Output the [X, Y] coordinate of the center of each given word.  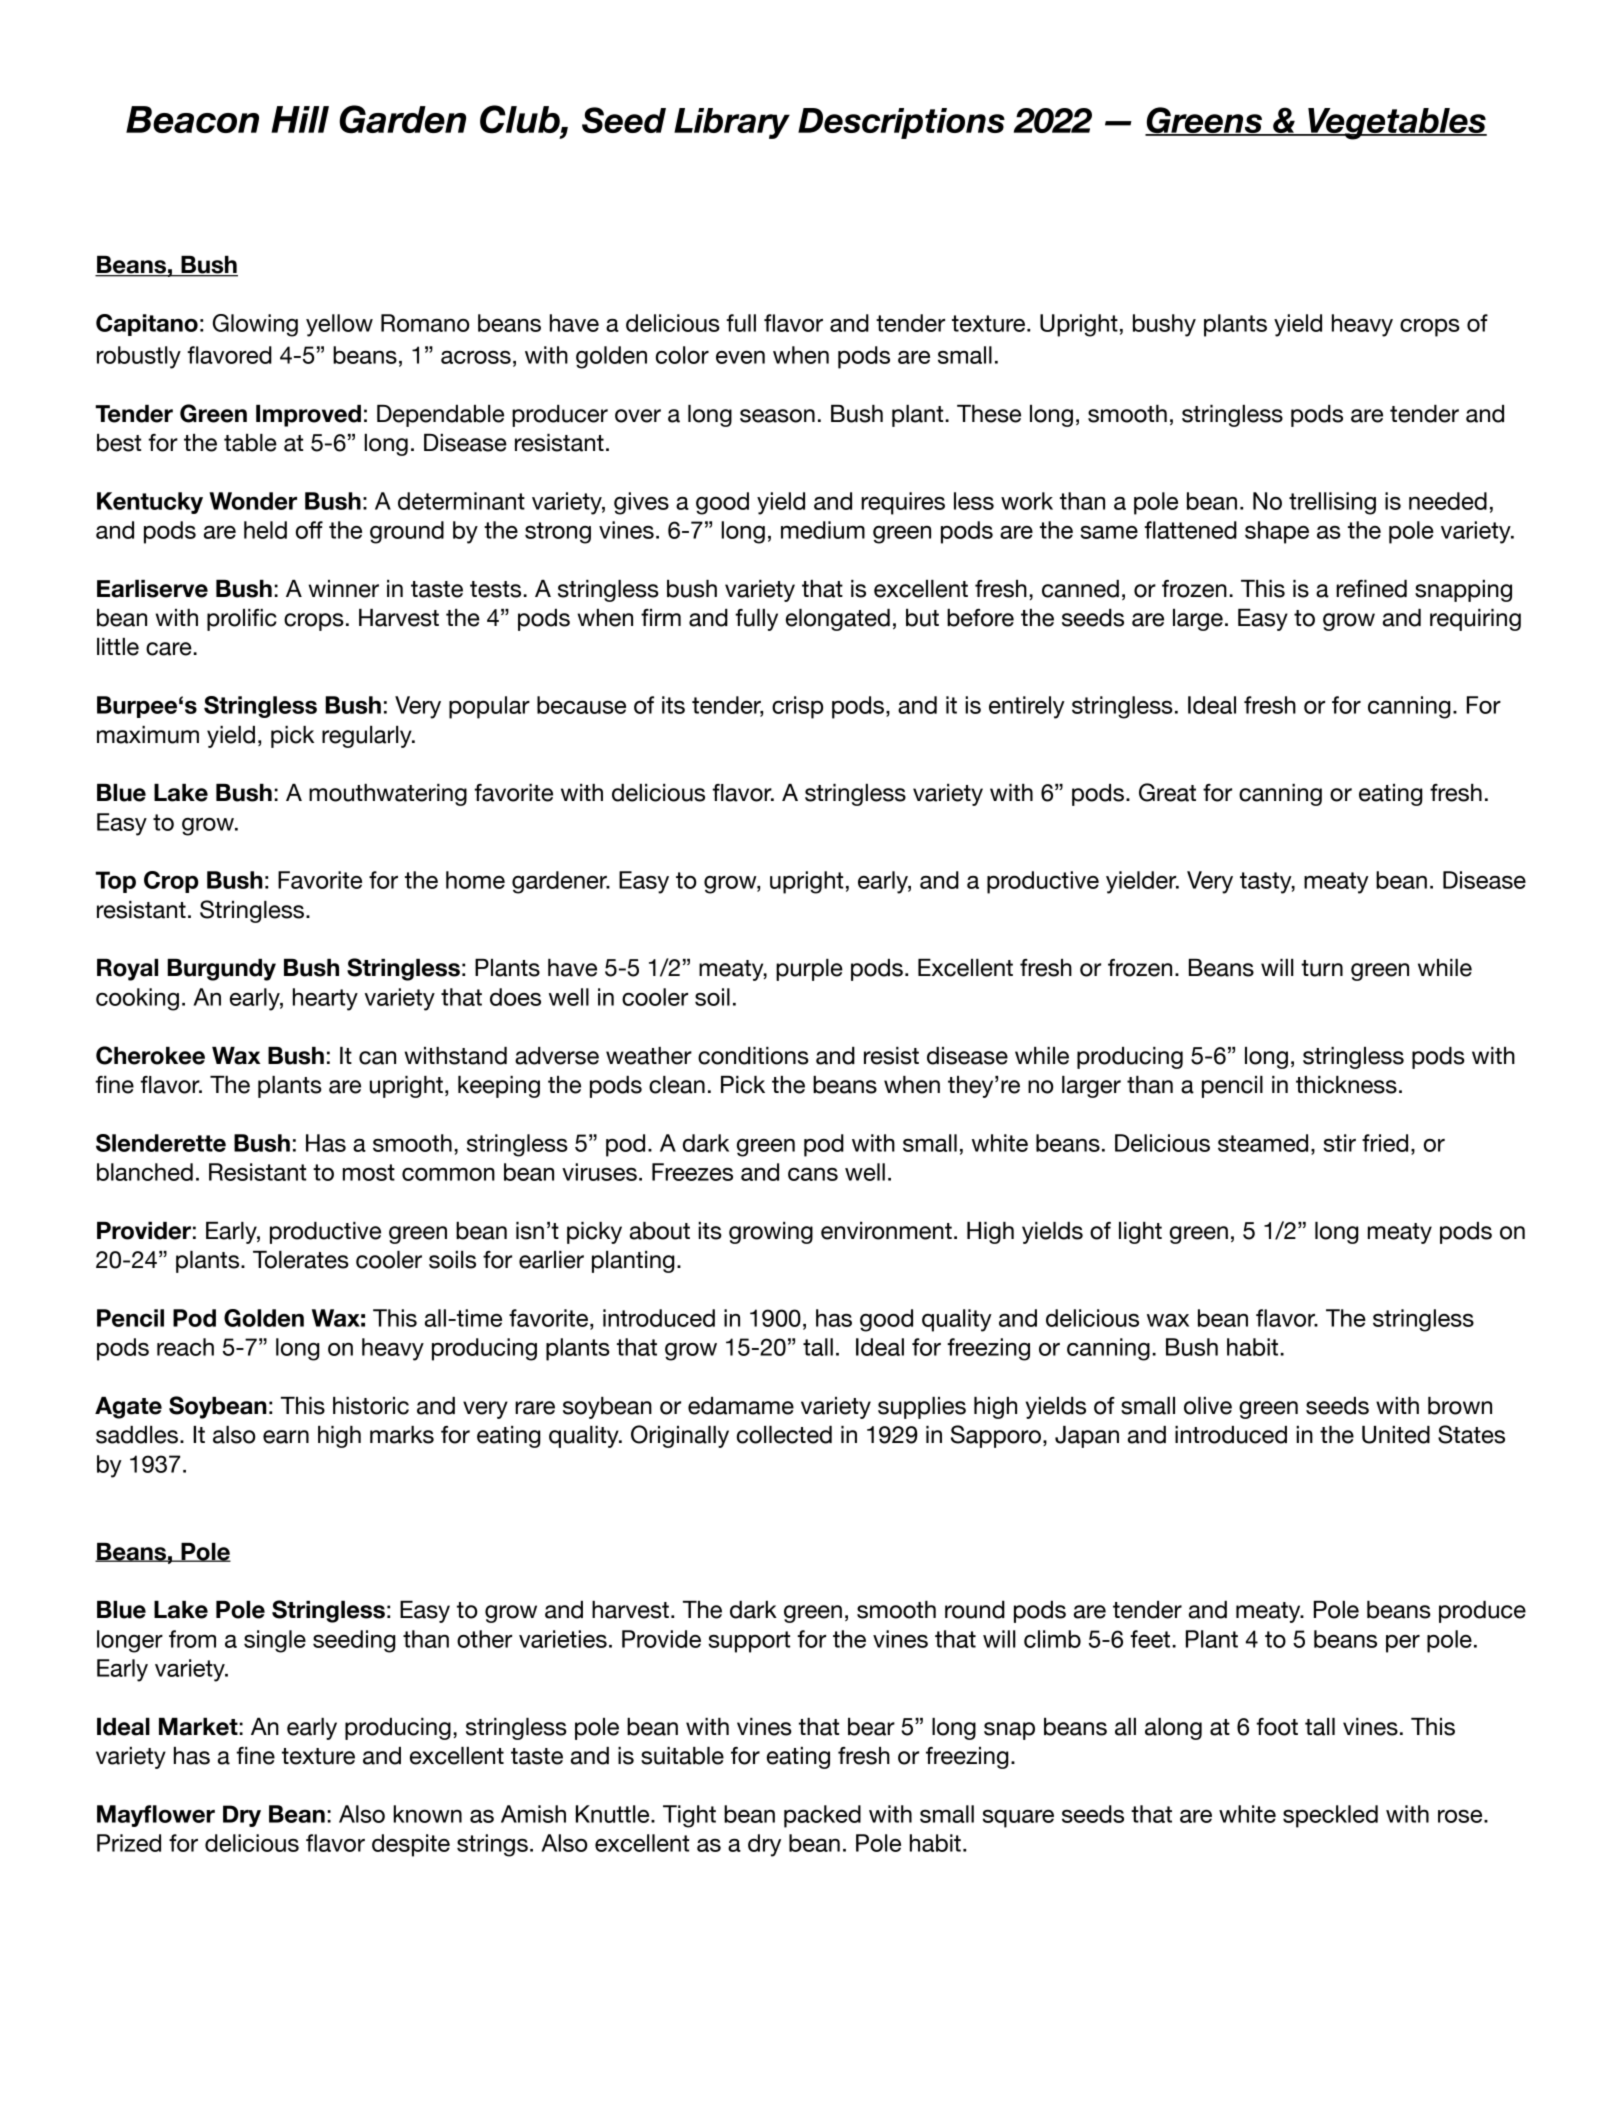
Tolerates [301, 1260]
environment [886, 1231]
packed [822, 1816]
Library [732, 123]
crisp [797, 707]
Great [1167, 792]
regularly [368, 737]
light [1140, 1233]
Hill [300, 119]
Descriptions [901, 123]
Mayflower [156, 1816]
